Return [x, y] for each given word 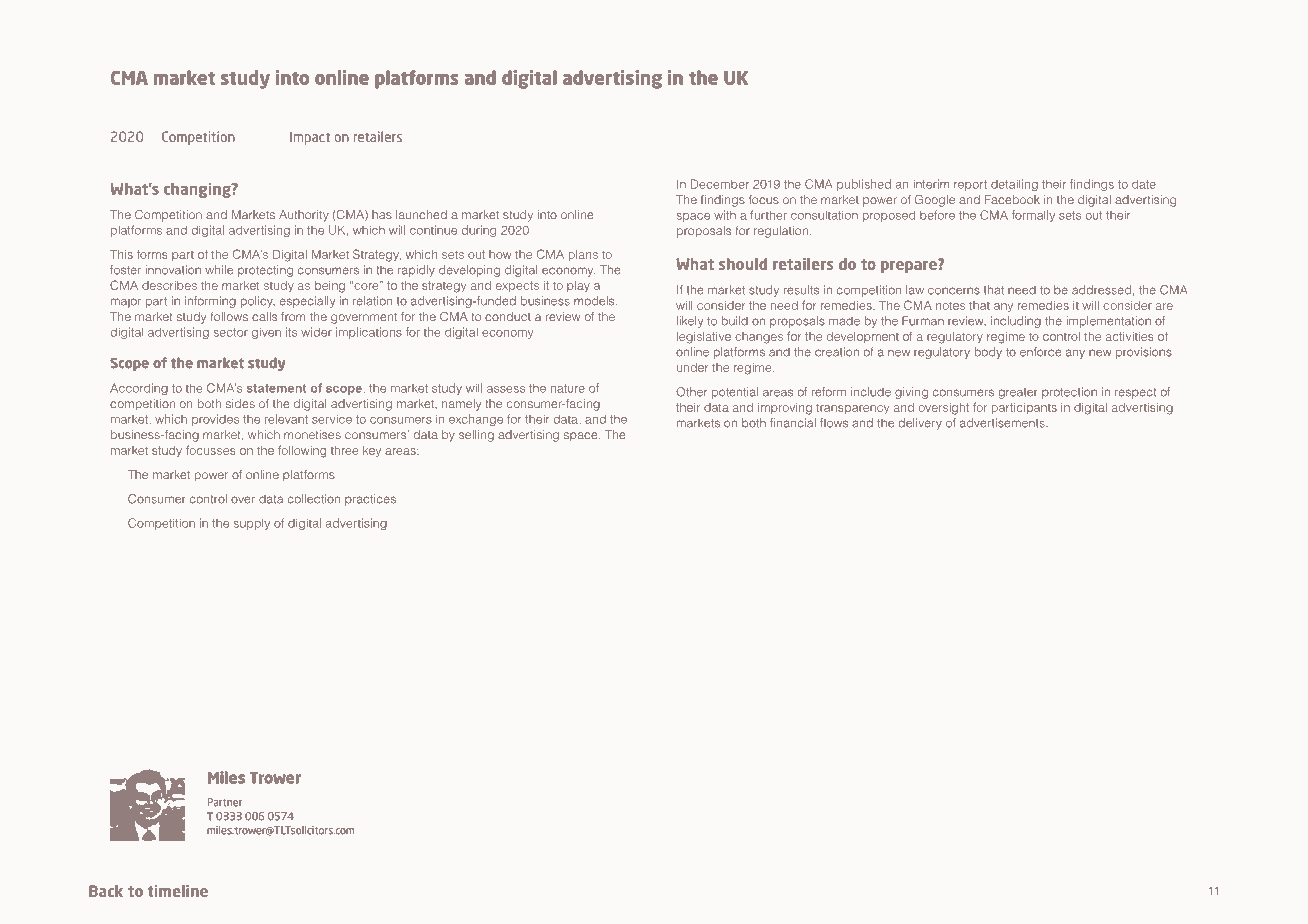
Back [106, 891]
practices [370, 500]
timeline [178, 891]
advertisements [1003, 423]
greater [1018, 393]
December [720, 184]
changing [198, 190]
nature [568, 388]
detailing [1014, 185]
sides [240, 403]
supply [252, 524]
